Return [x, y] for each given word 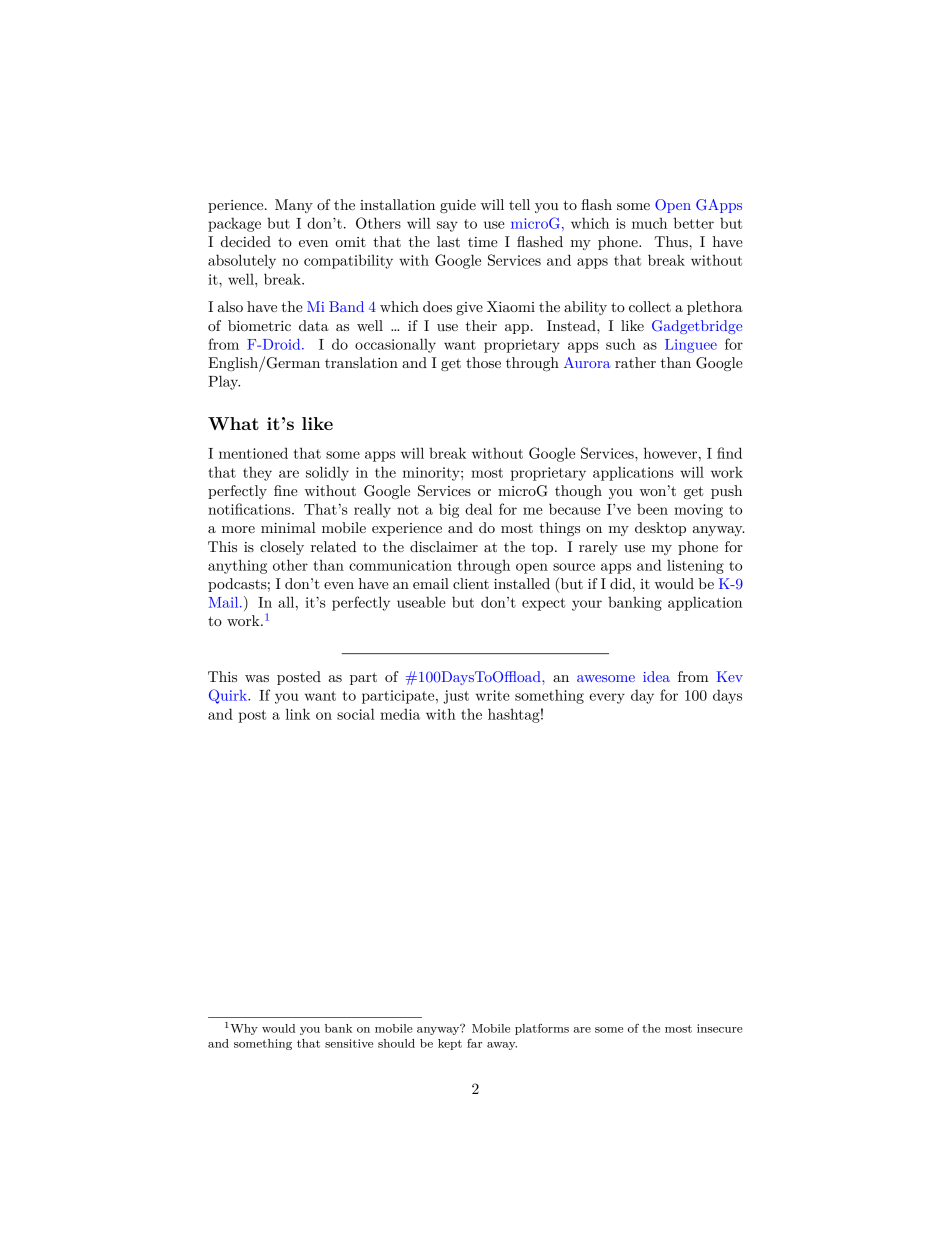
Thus [672, 241]
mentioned [253, 453]
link [298, 714]
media [400, 714]
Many [294, 206]
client [471, 583]
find [729, 453]
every [607, 698]
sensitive [349, 1043]
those [483, 362]
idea [656, 676]
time [483, 242]
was [257, 678]
